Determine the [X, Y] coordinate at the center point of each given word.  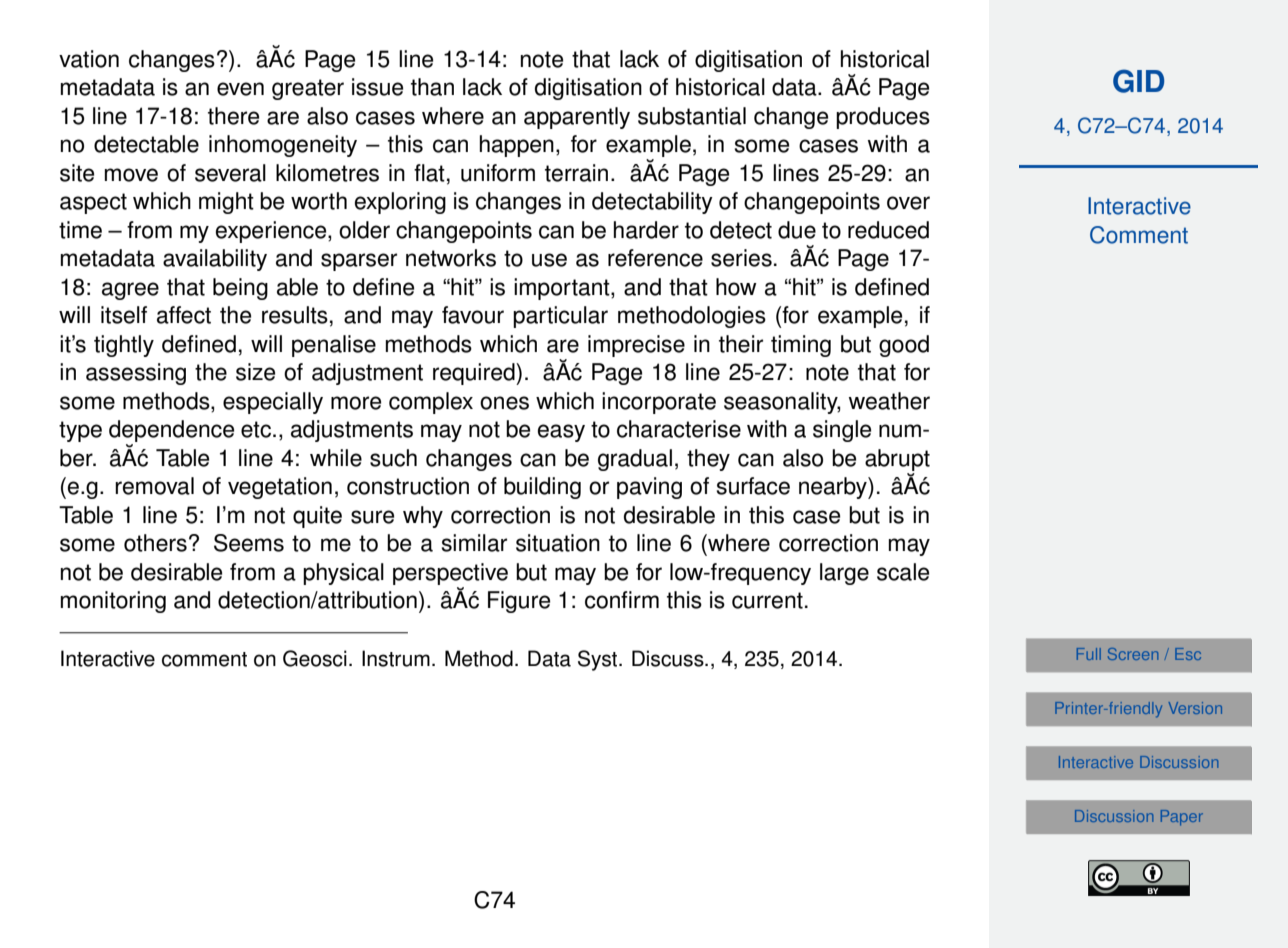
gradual [635, 460]
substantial [692, 116]
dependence [171, 432]
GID [1138, 81]
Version [1195, 708]
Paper [1182, 818]
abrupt [897, 460]
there [233, 116]
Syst [599, 660]
